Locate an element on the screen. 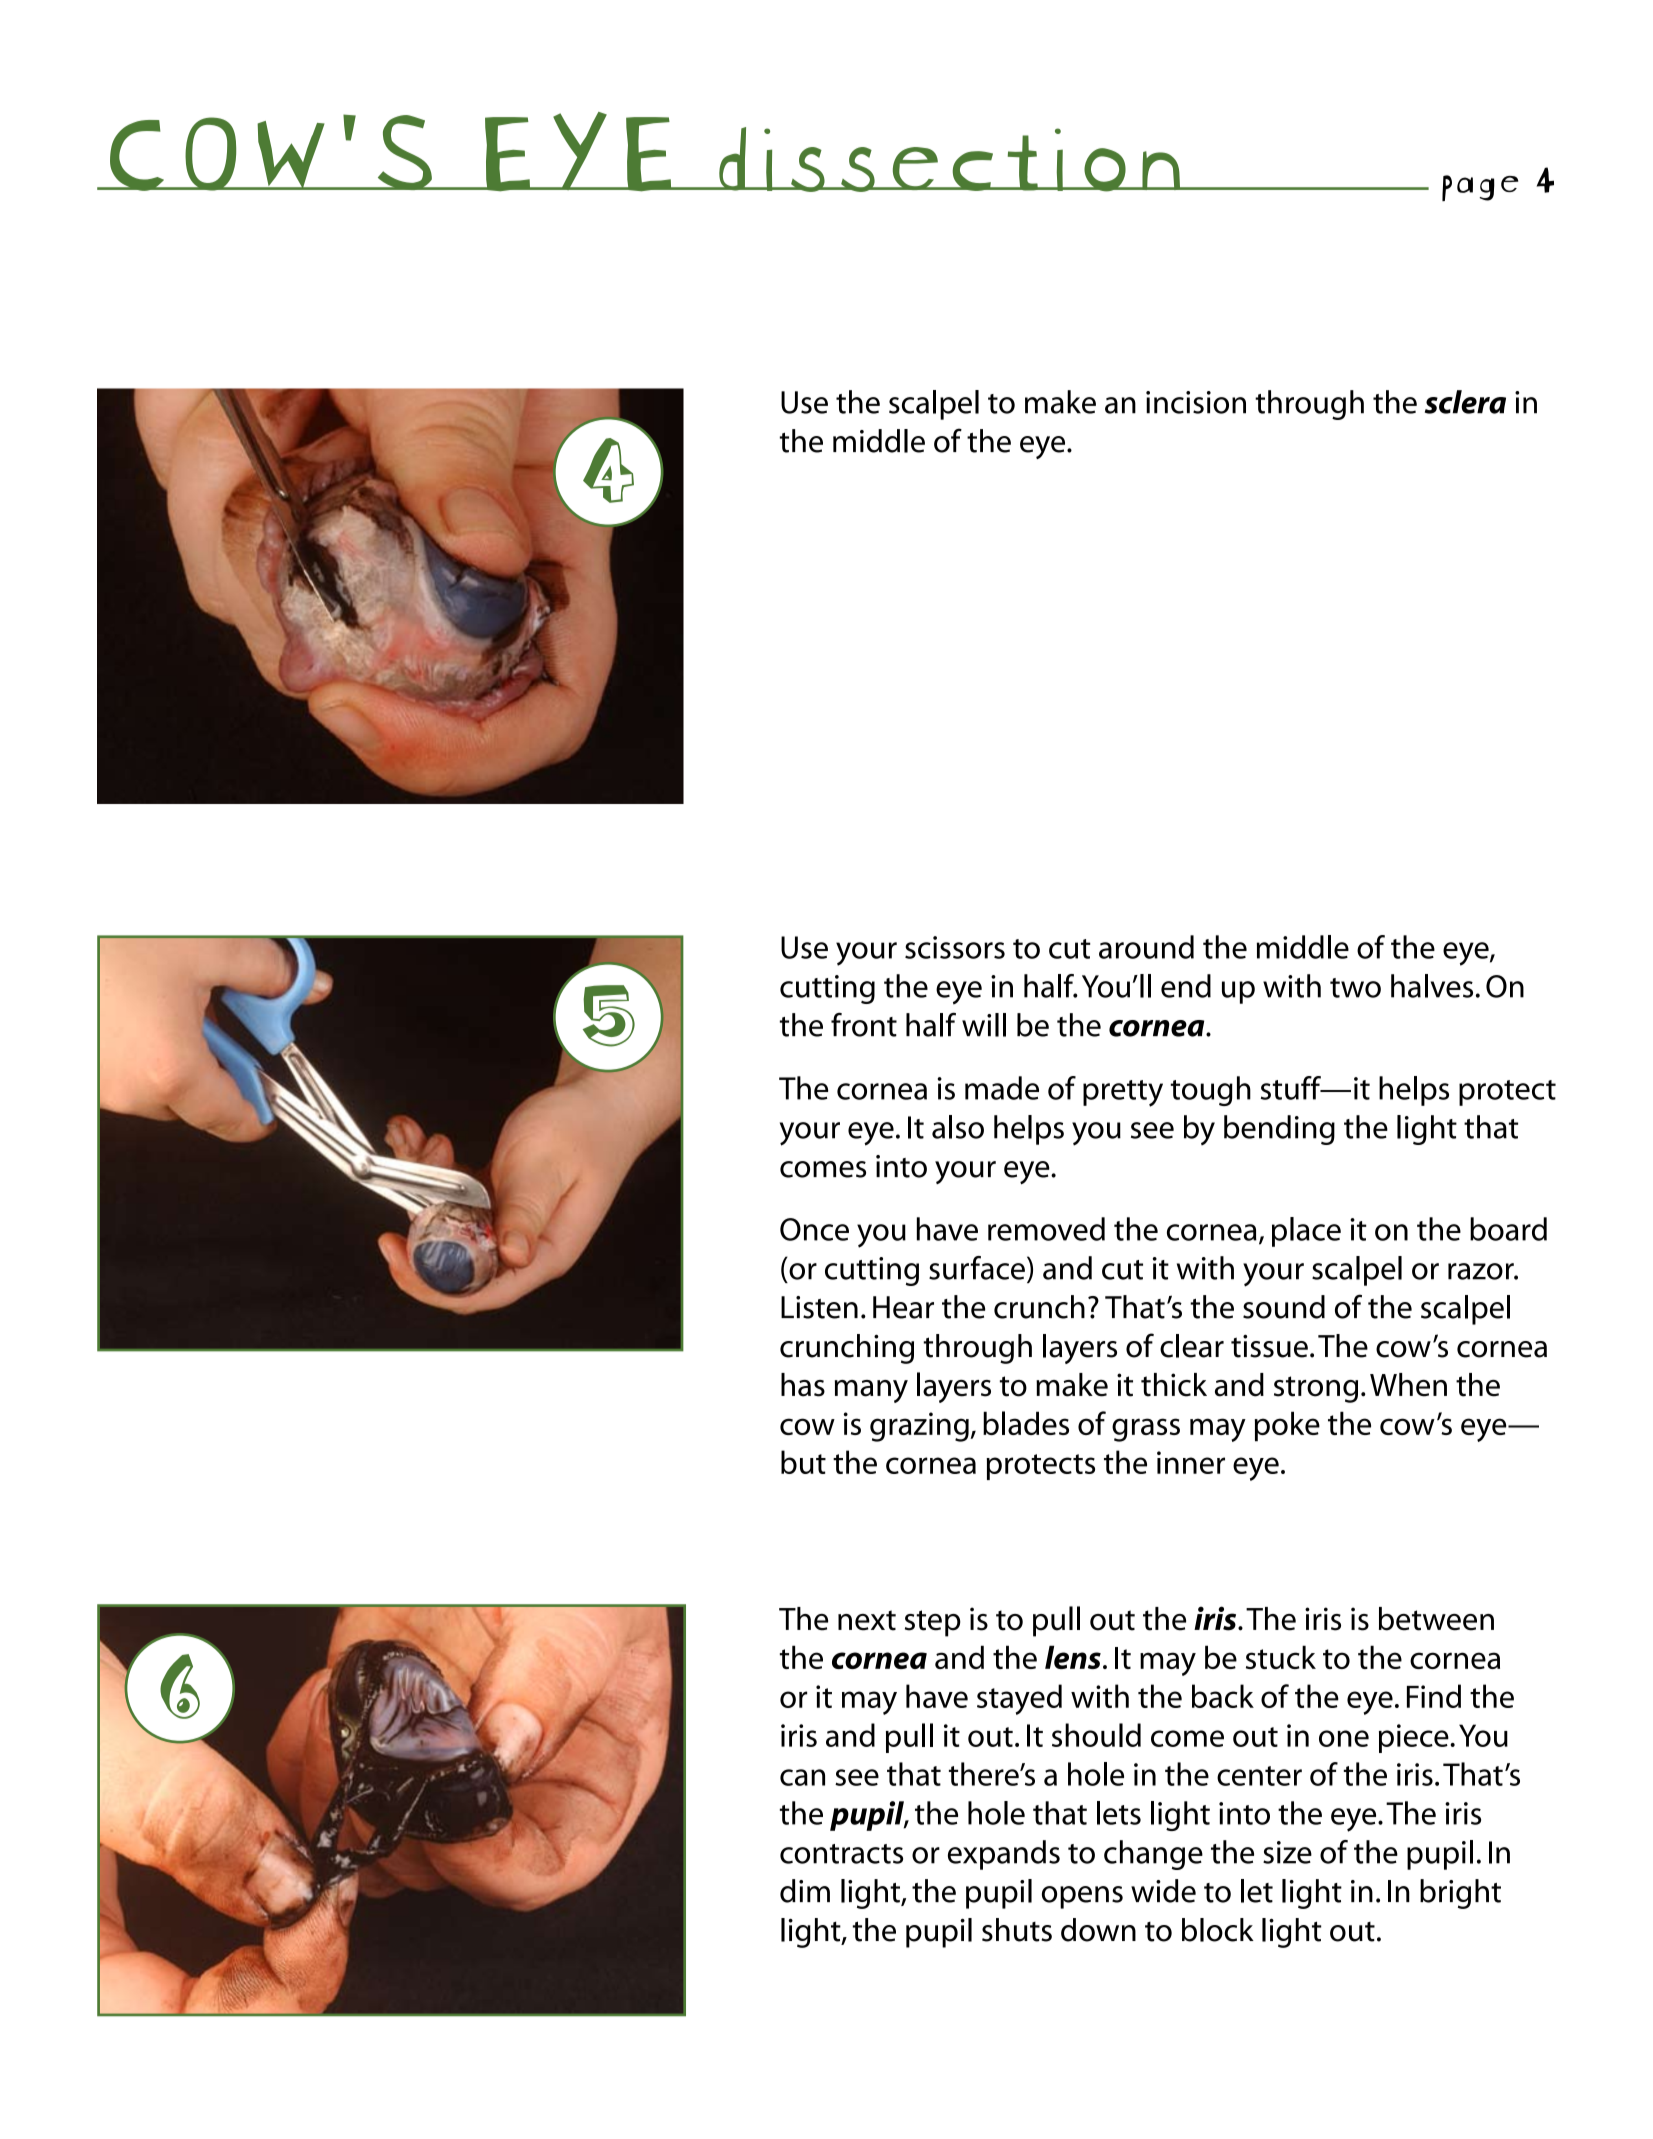 The width and height of the screenshot is (1653, 2139). sclera is located at coordinates (1465, 402).
